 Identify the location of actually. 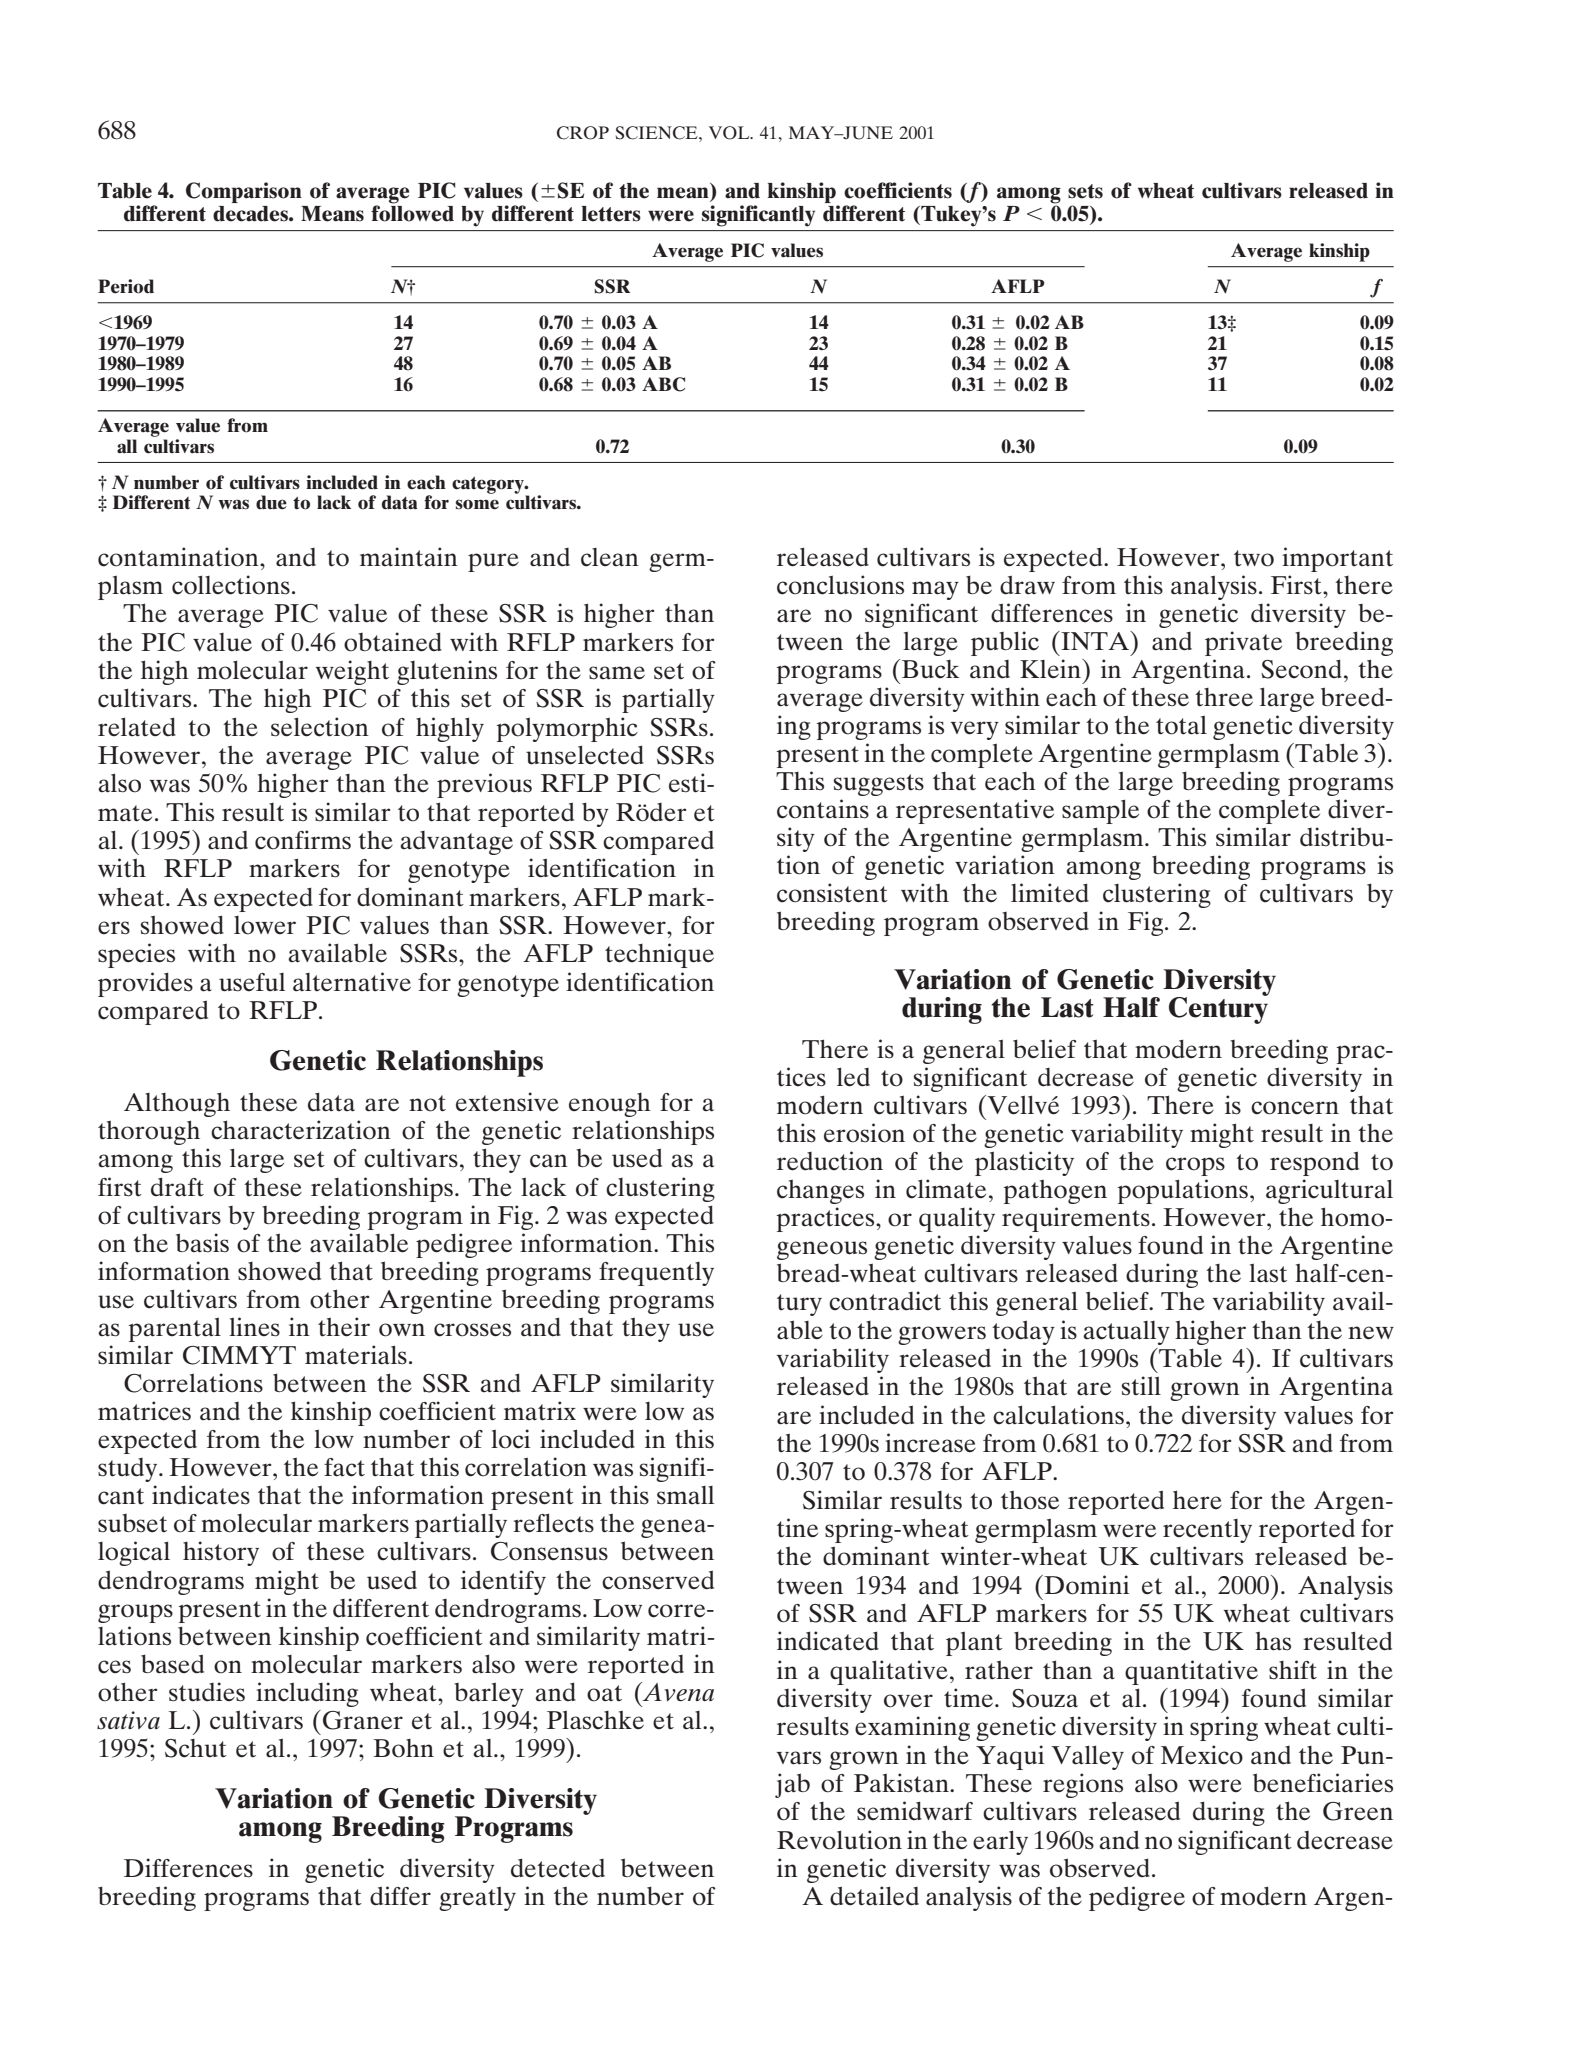
(1126, 1333).
